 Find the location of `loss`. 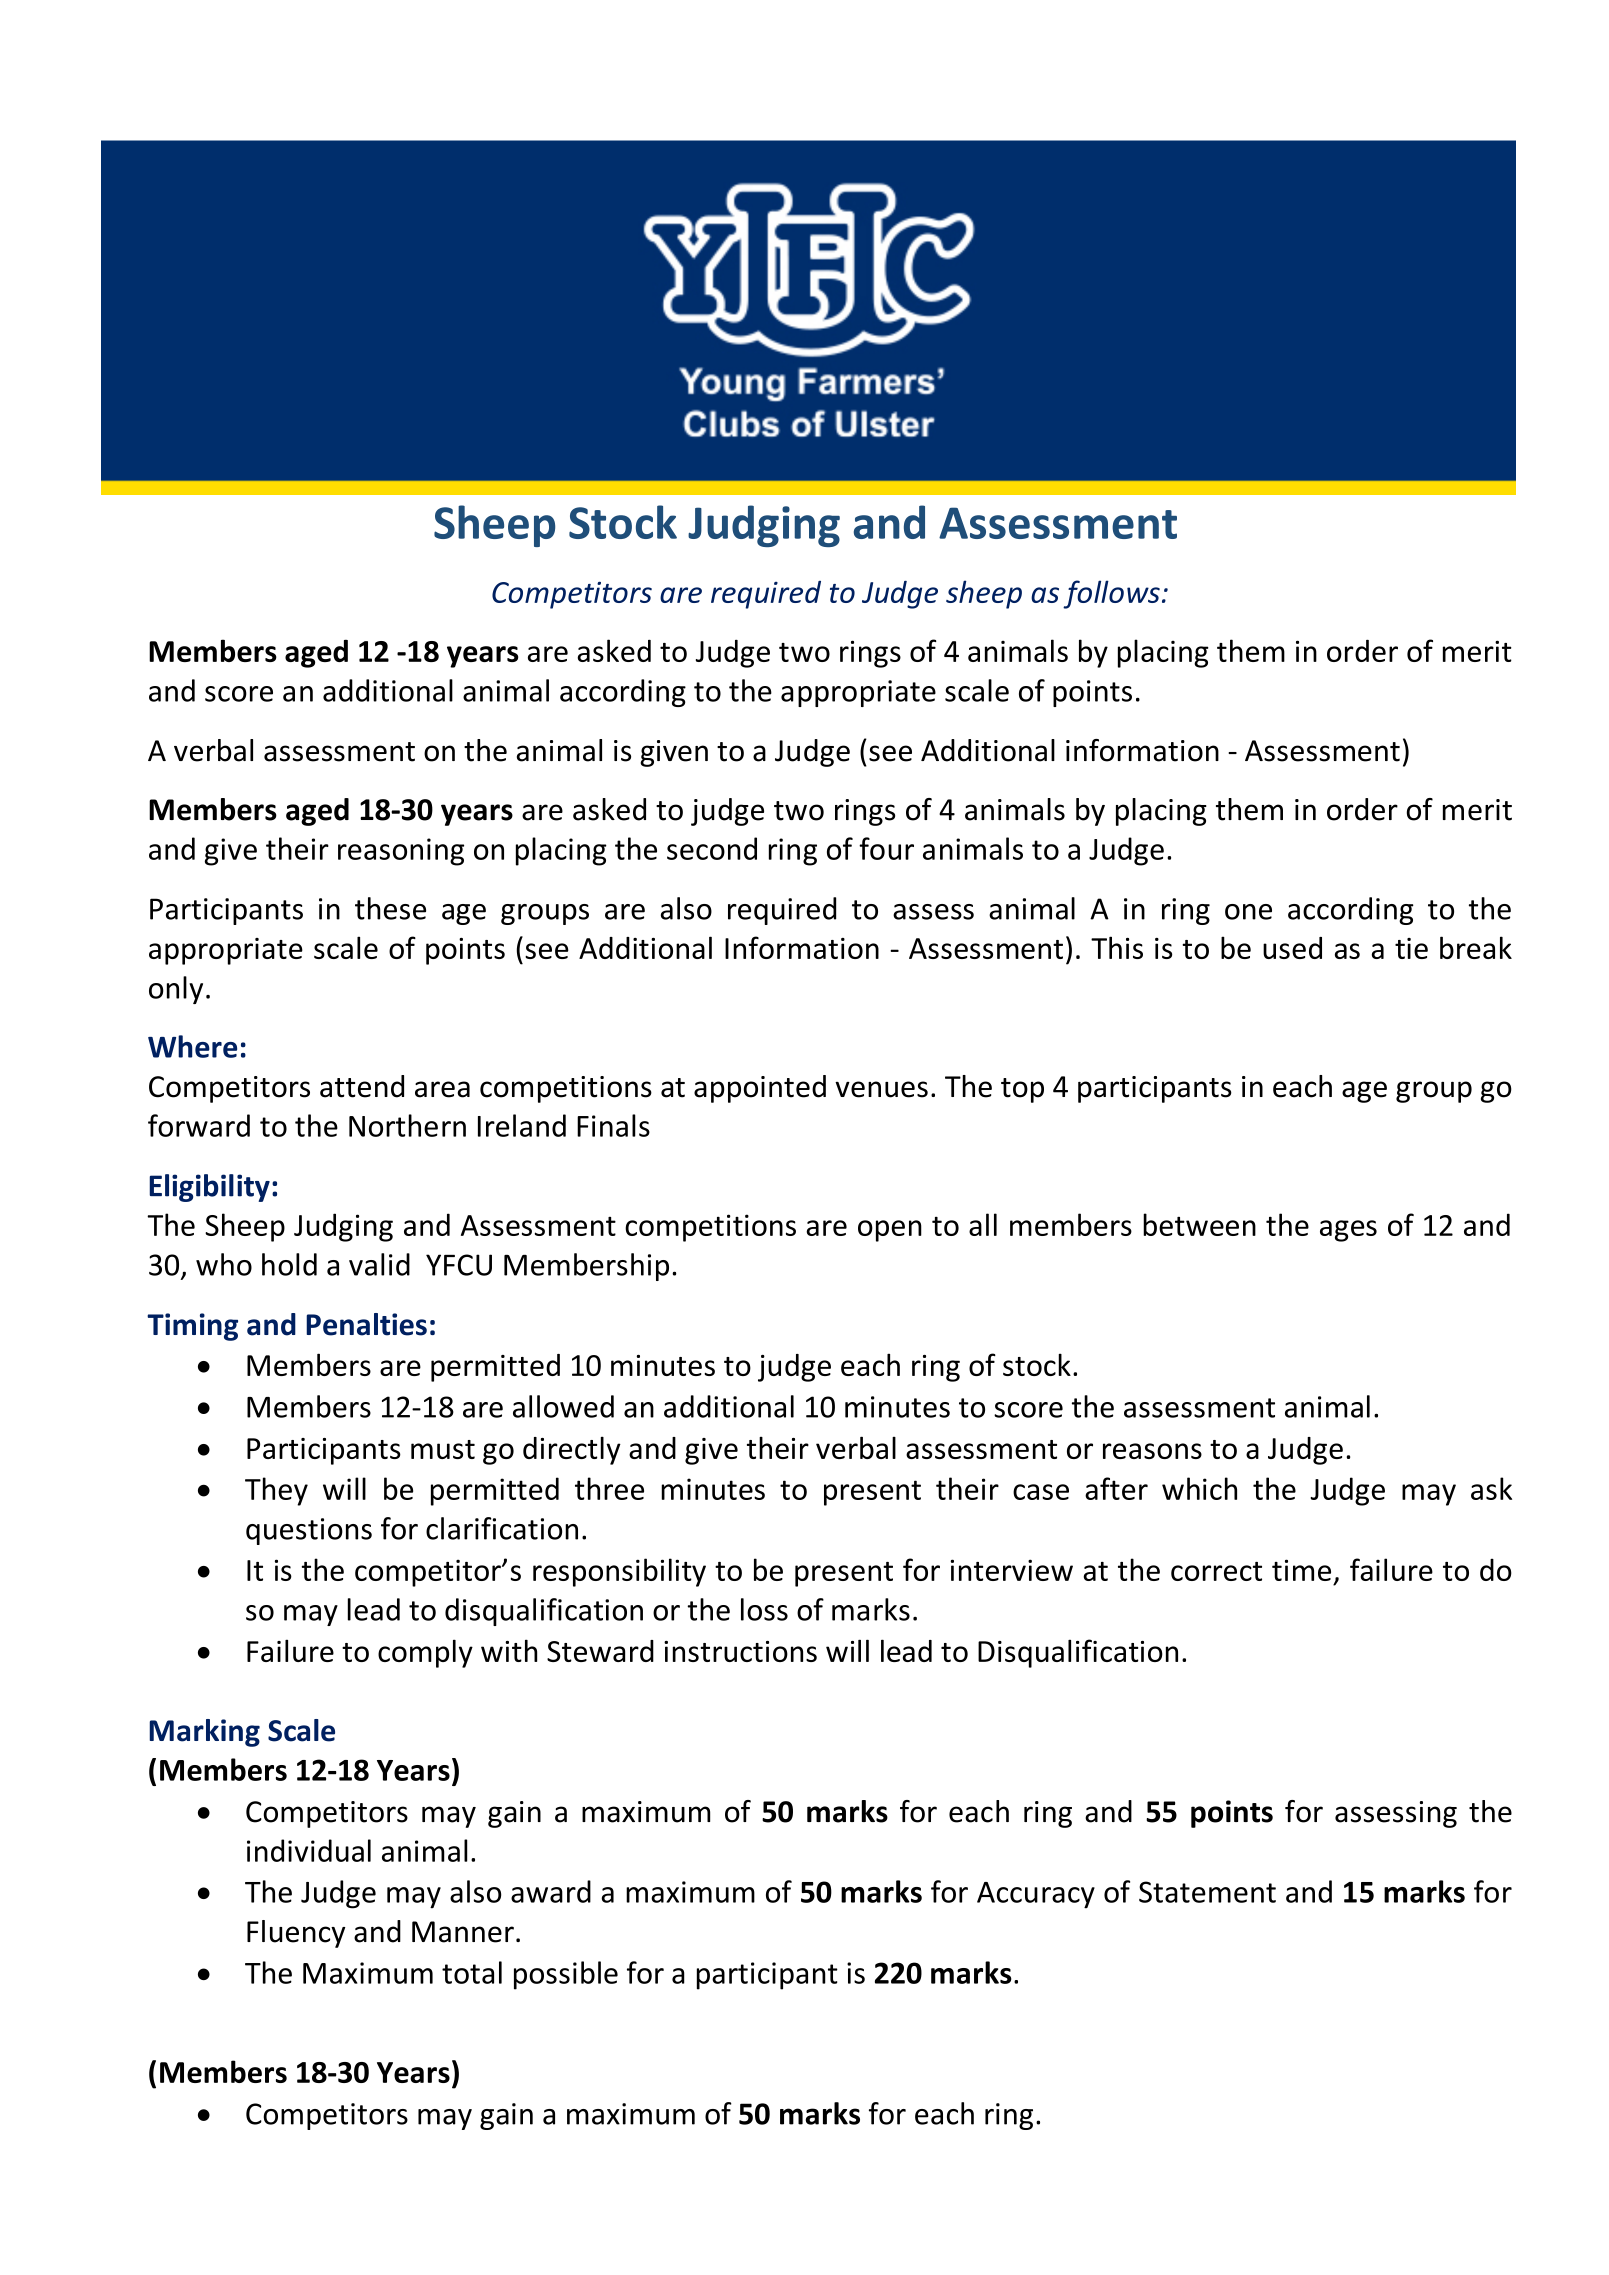

loss is located at coordinates (764, 1609).
